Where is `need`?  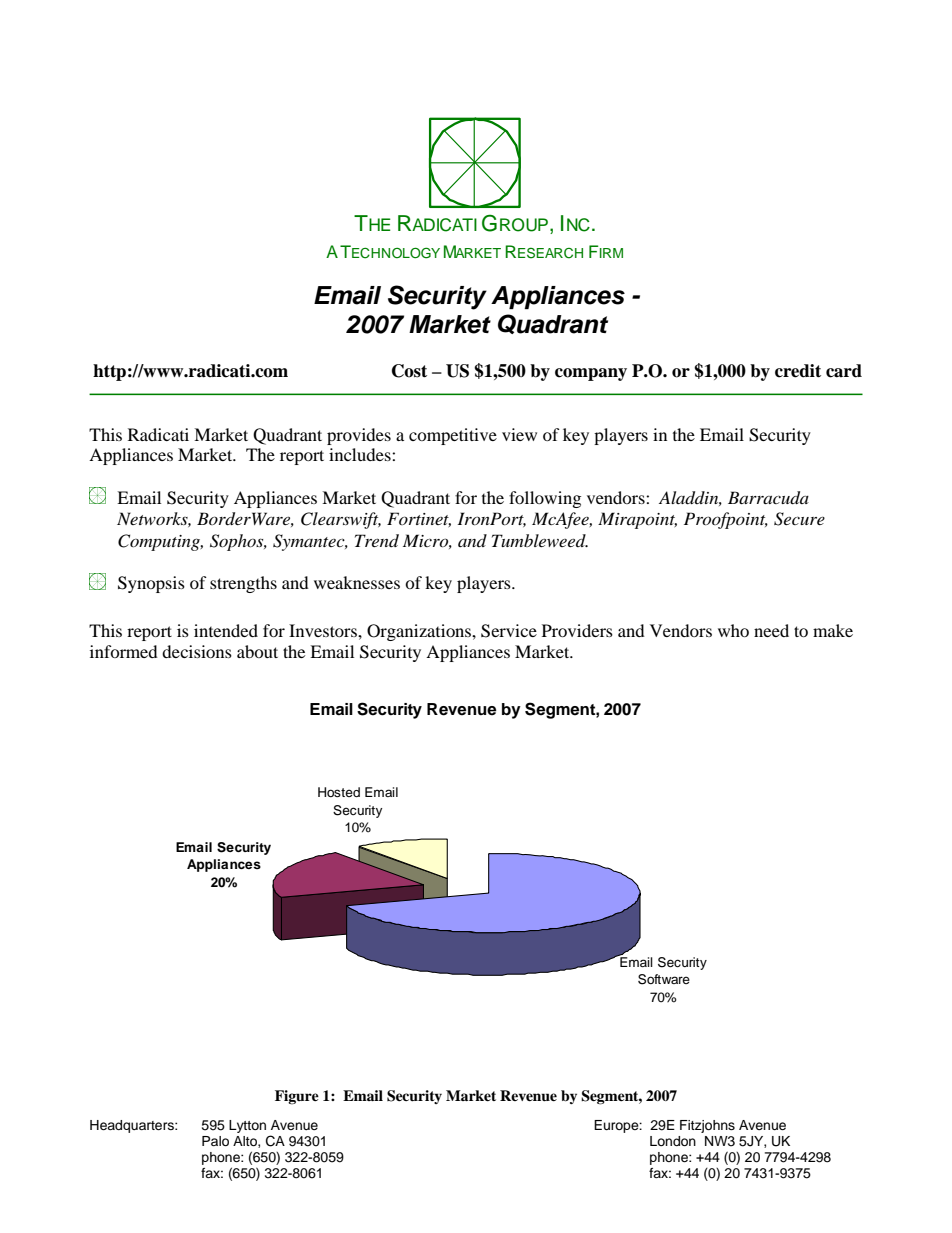 need is located at coordinates (771, 630).
